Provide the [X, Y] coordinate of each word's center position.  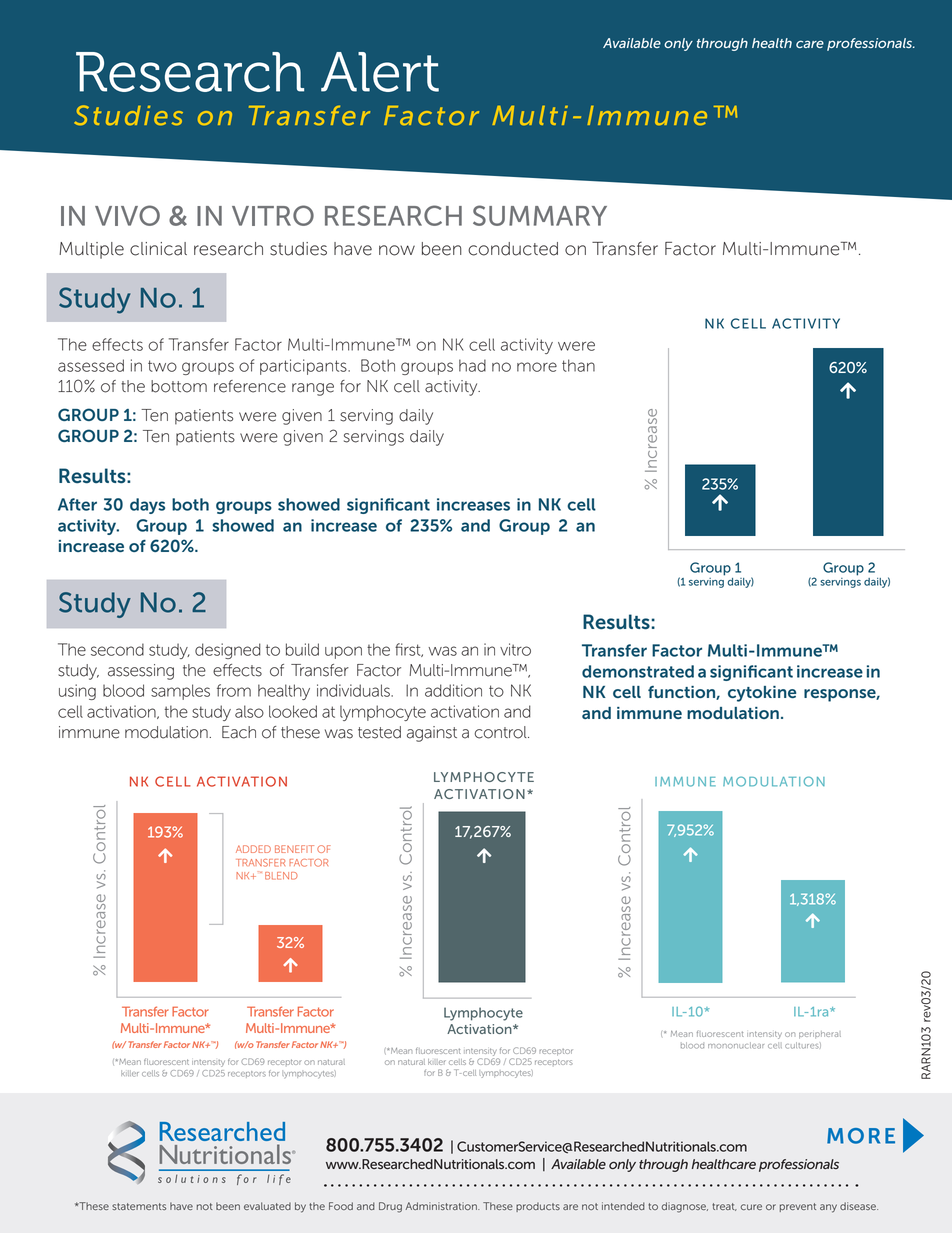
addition [453, 690]
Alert [380, 72]
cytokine [762, 694]
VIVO [127, 215]
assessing [141, 672]
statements [139, 1206]
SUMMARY [540, 215]
